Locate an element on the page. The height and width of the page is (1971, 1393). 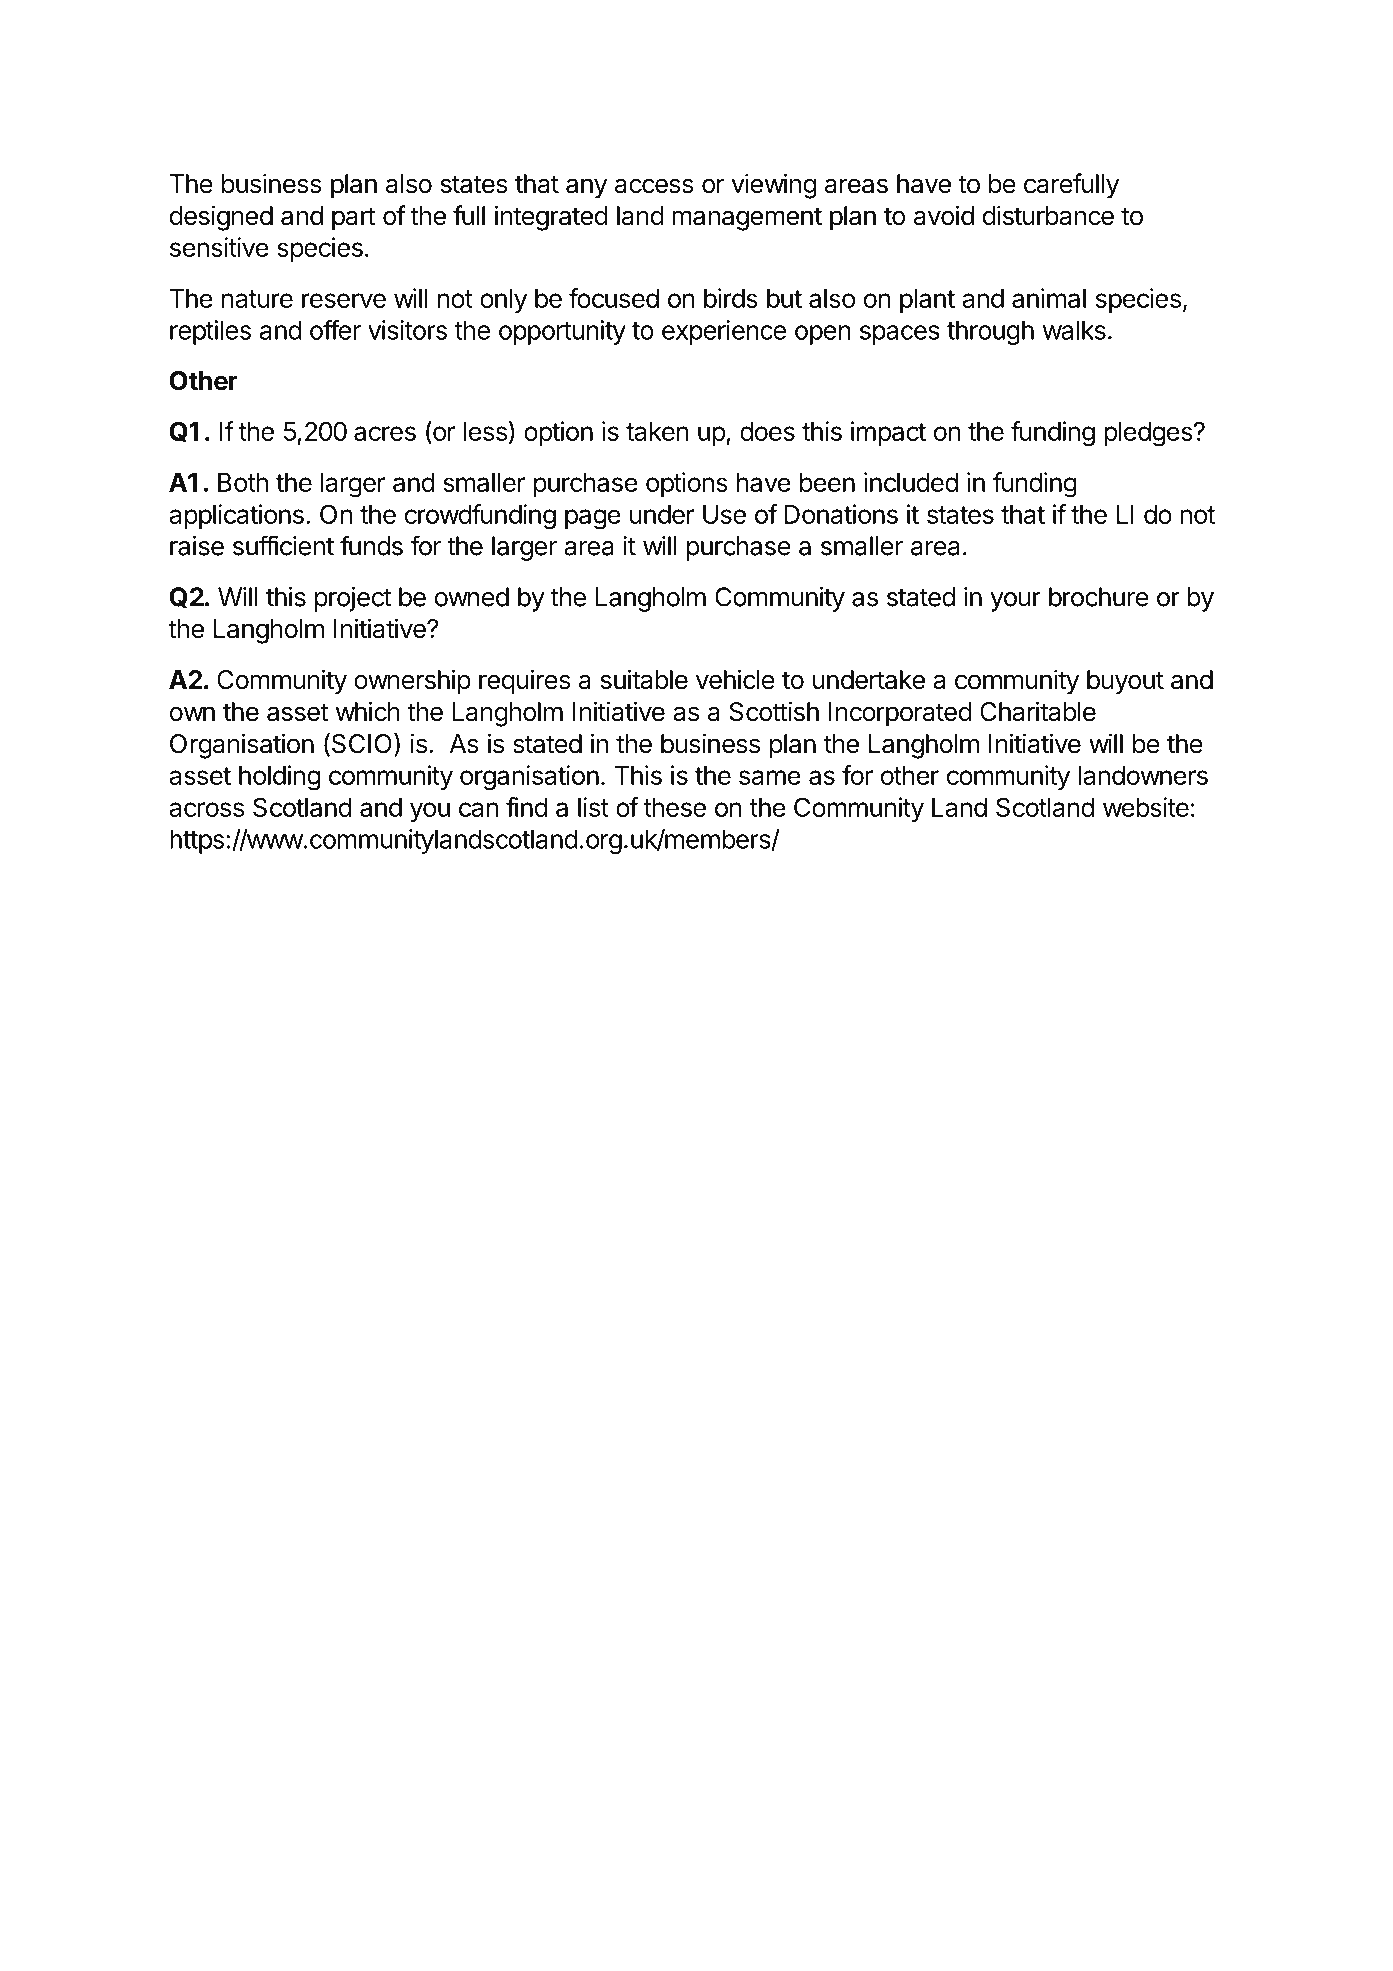
access is located at coordinates (654, 186).
